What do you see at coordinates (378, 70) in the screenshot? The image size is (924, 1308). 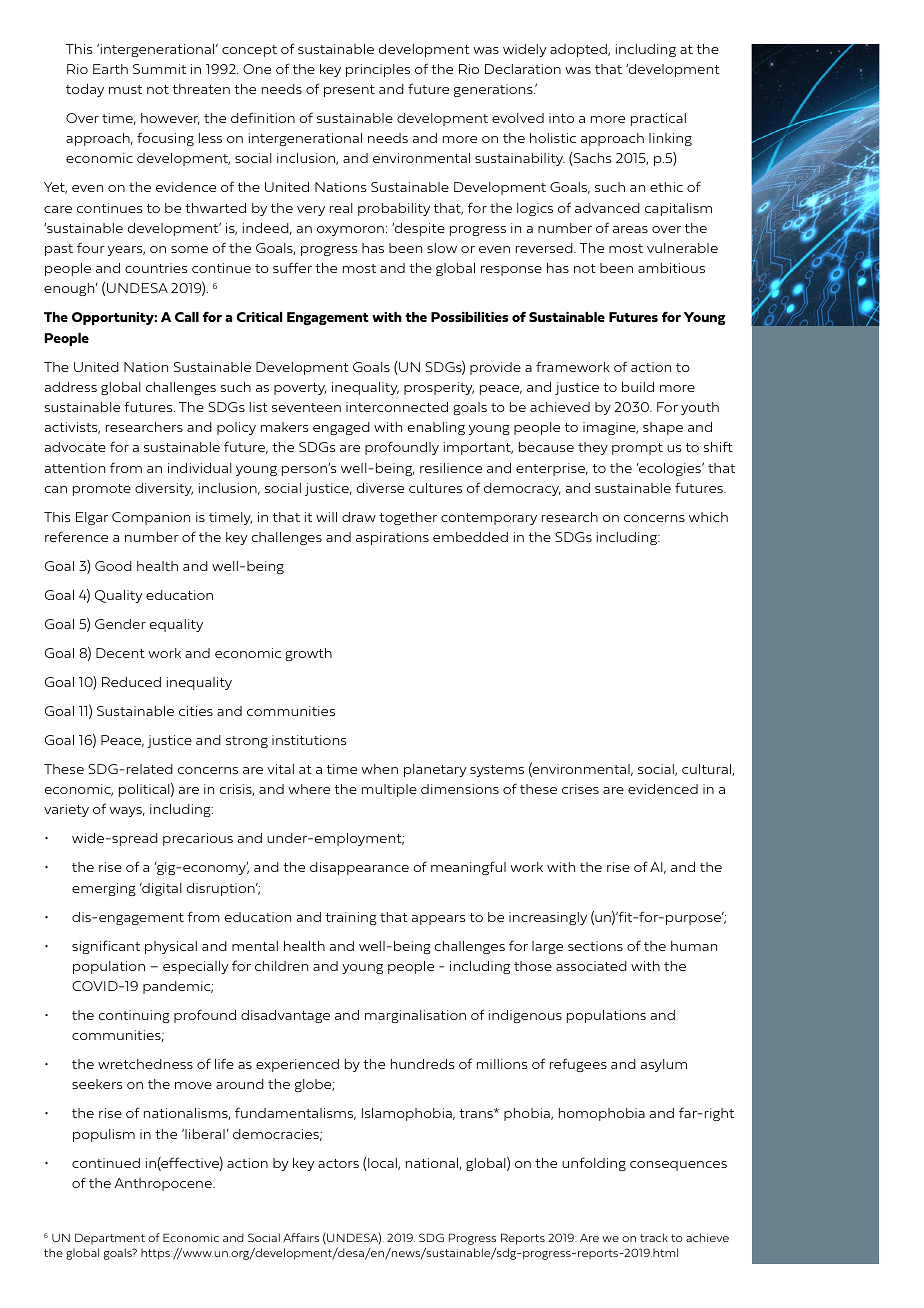 I see `principles` at bounding box center [378, 70].
